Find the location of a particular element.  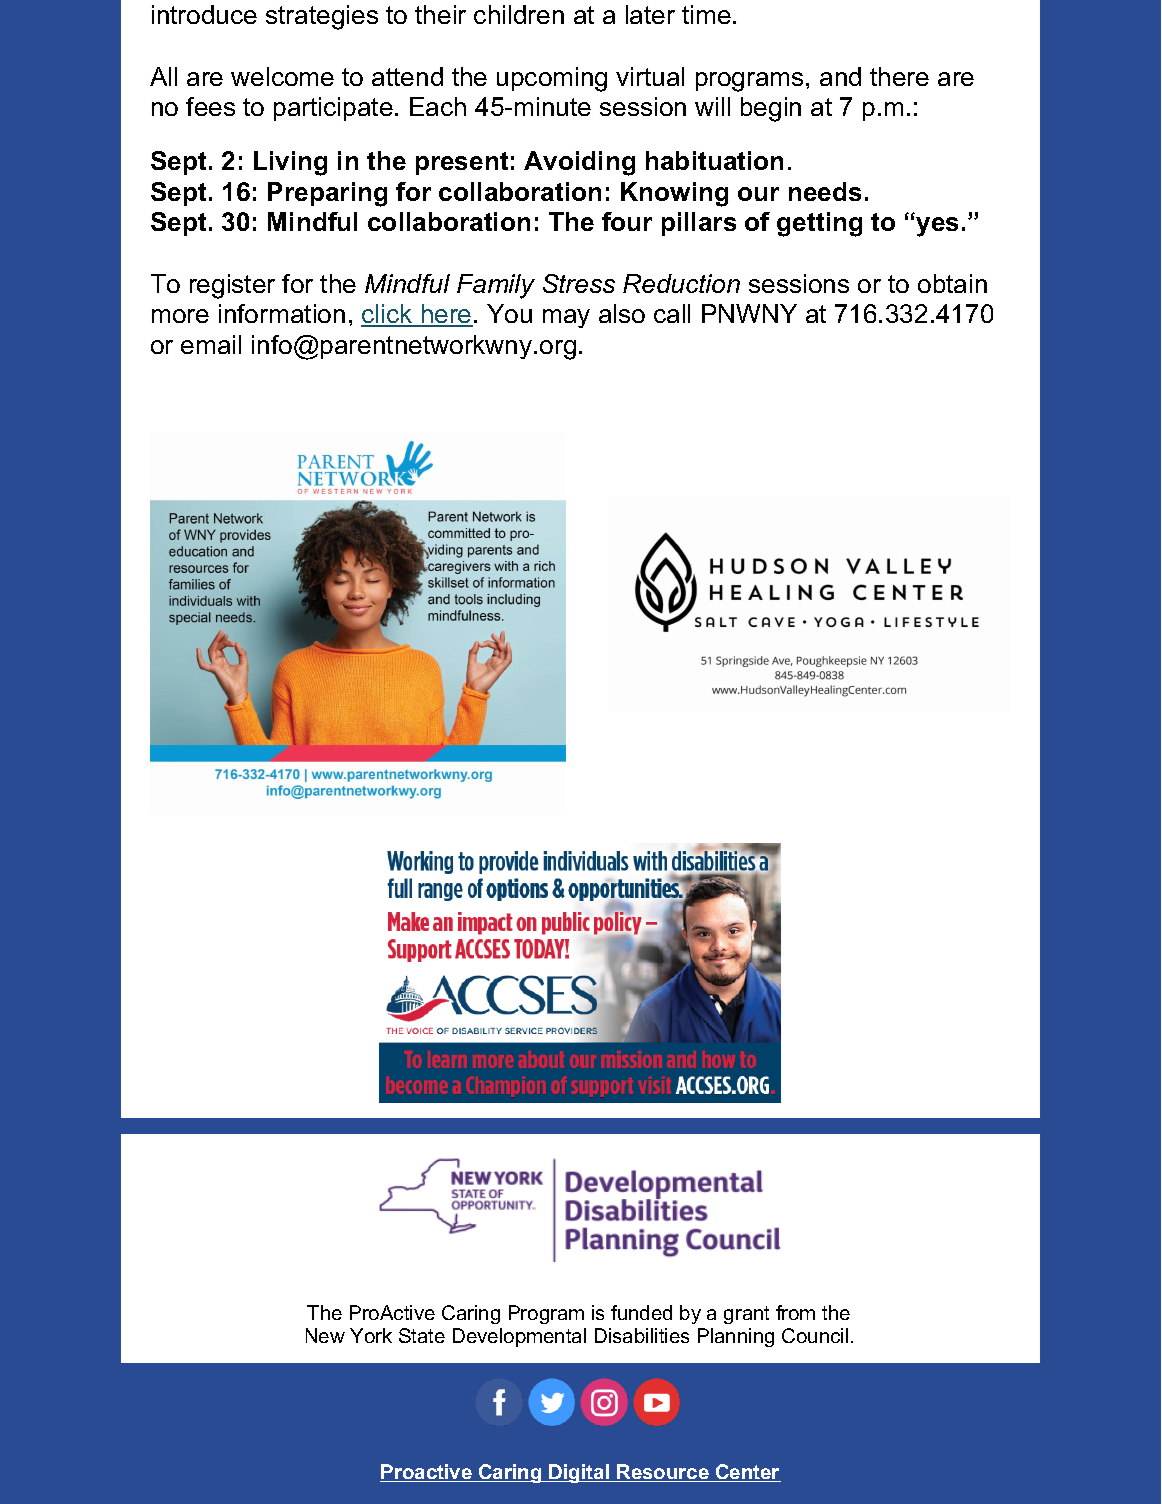

New is located at coordinates (325, 1335).
